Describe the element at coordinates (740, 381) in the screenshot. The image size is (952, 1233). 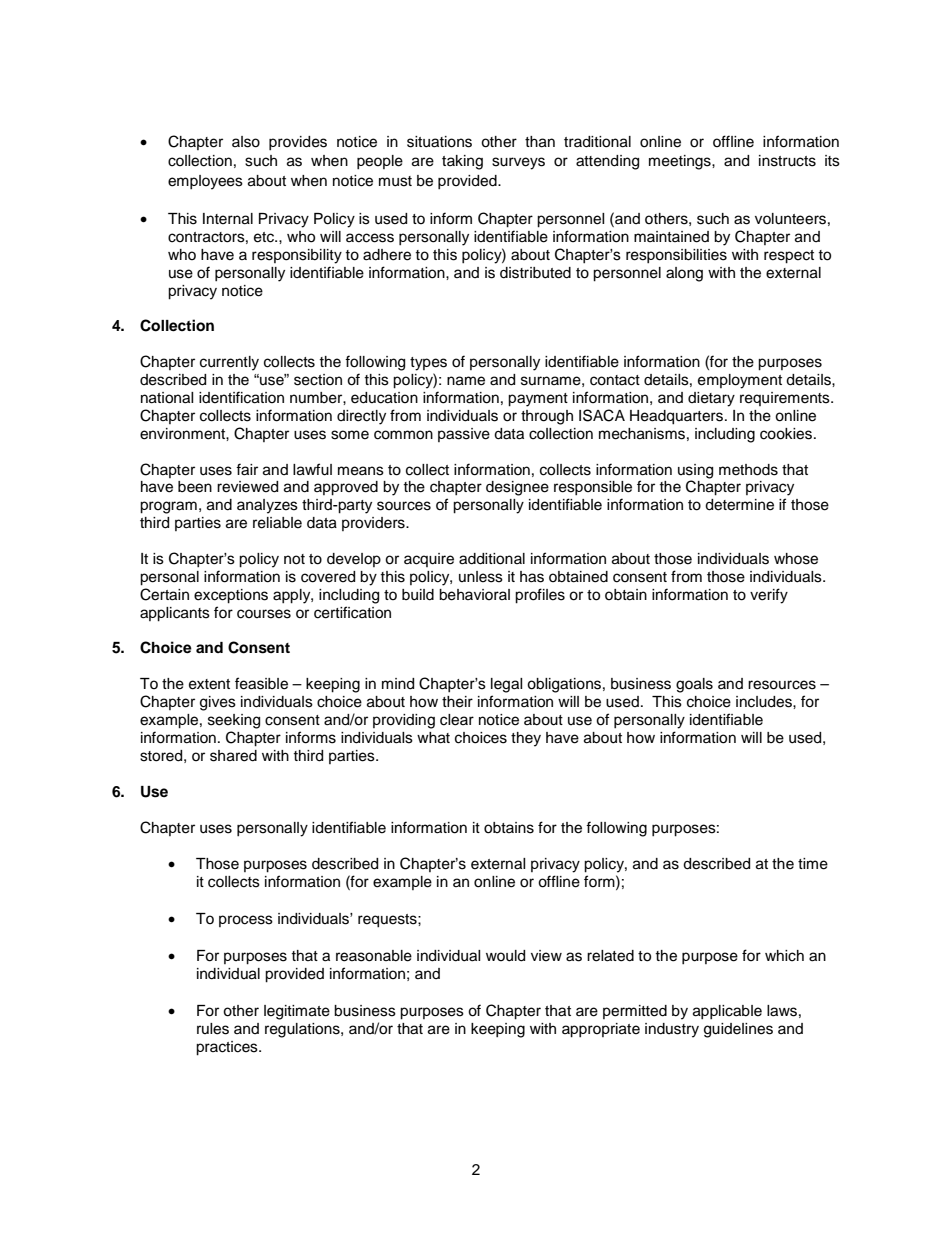
I see `employment` at that location.
